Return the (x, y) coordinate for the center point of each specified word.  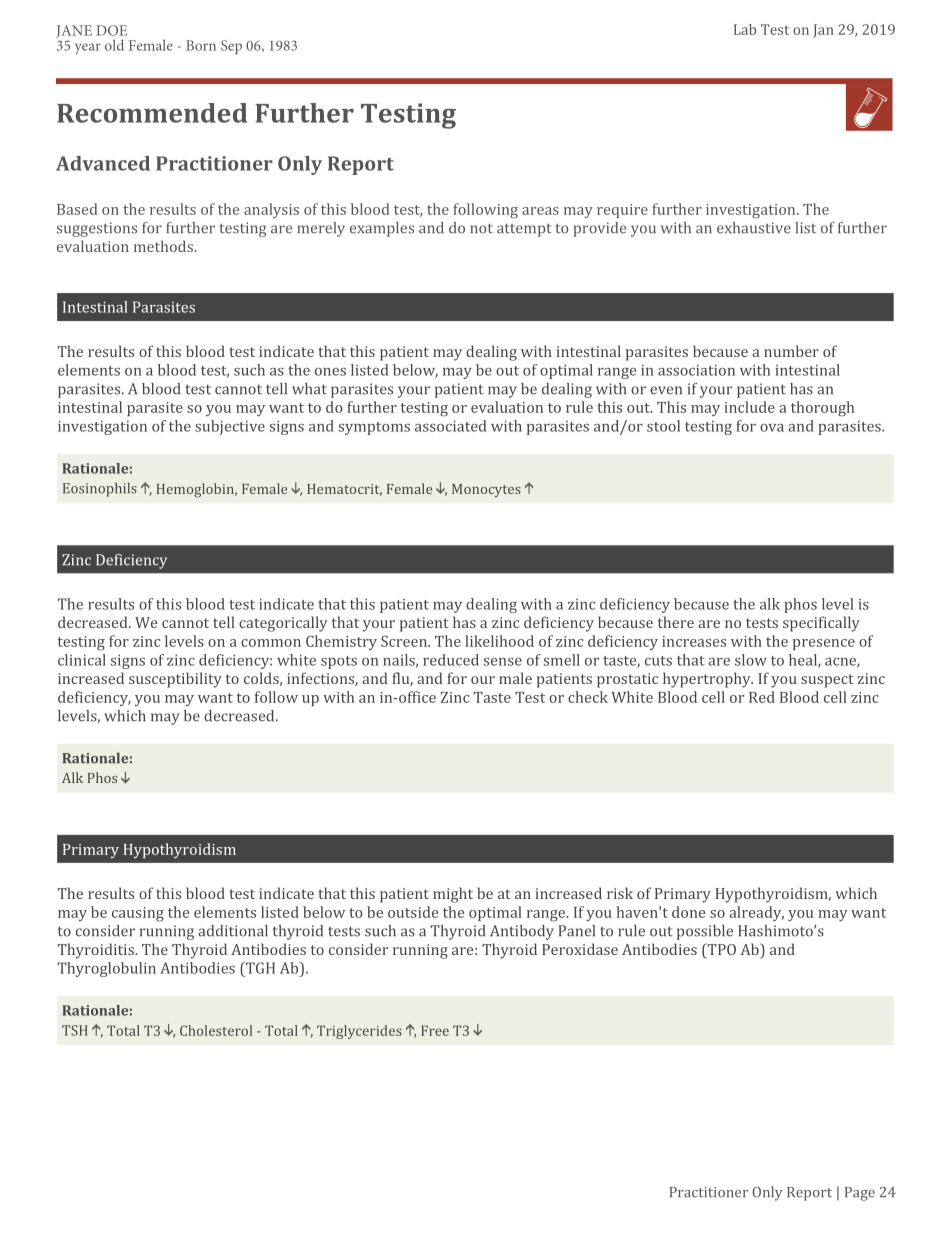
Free (435, 1030)
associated (450, 426)
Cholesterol (216, 1030)
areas (540, 211)
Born (201, 45)
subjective (230, 427)
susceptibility (175, 680)
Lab (745, 29)
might (453, 895)
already (756, 913)
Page (860, 1194)
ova (772, 428)
